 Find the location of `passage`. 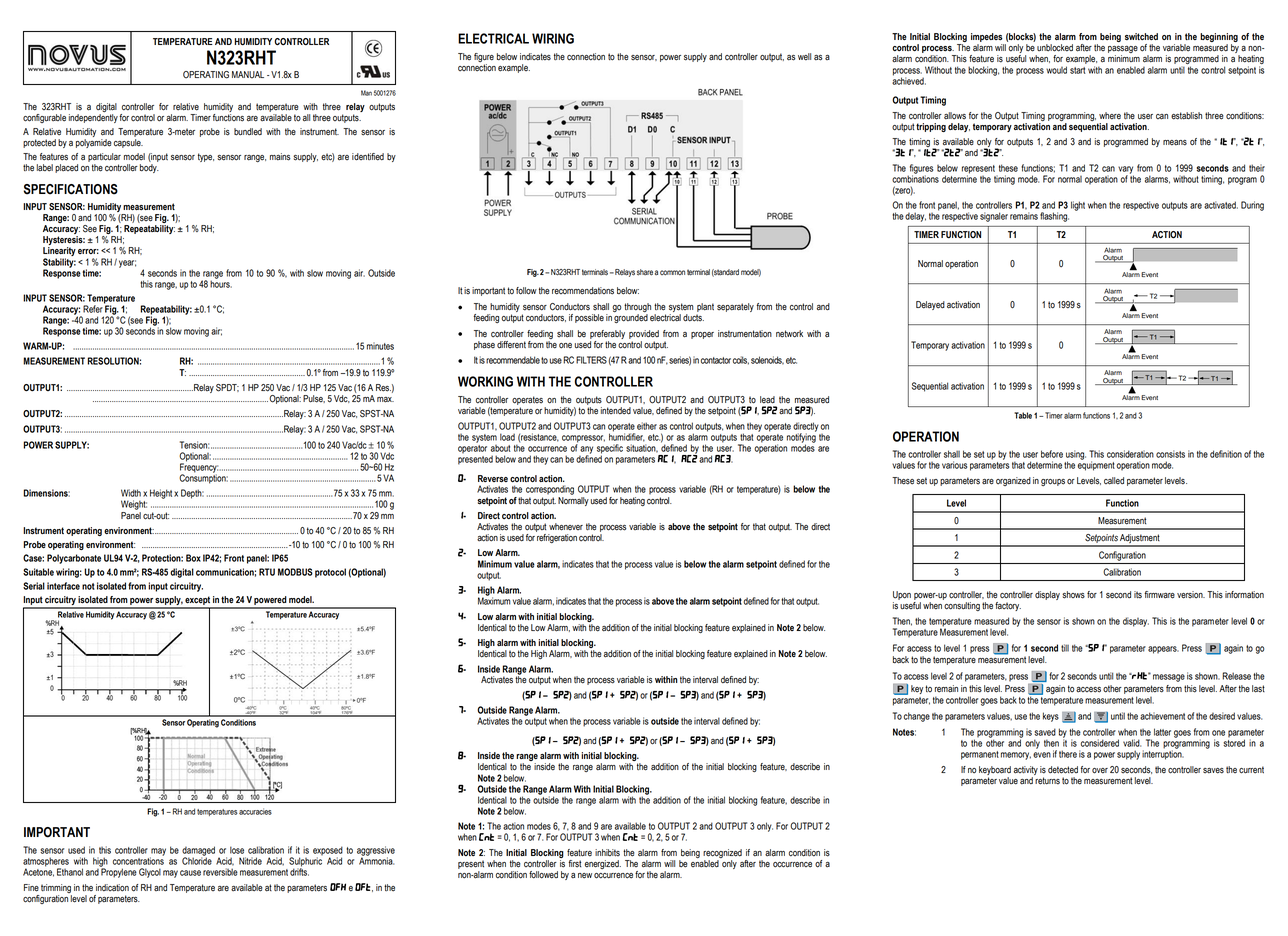

passage is located at coordinates (1123, 51).
